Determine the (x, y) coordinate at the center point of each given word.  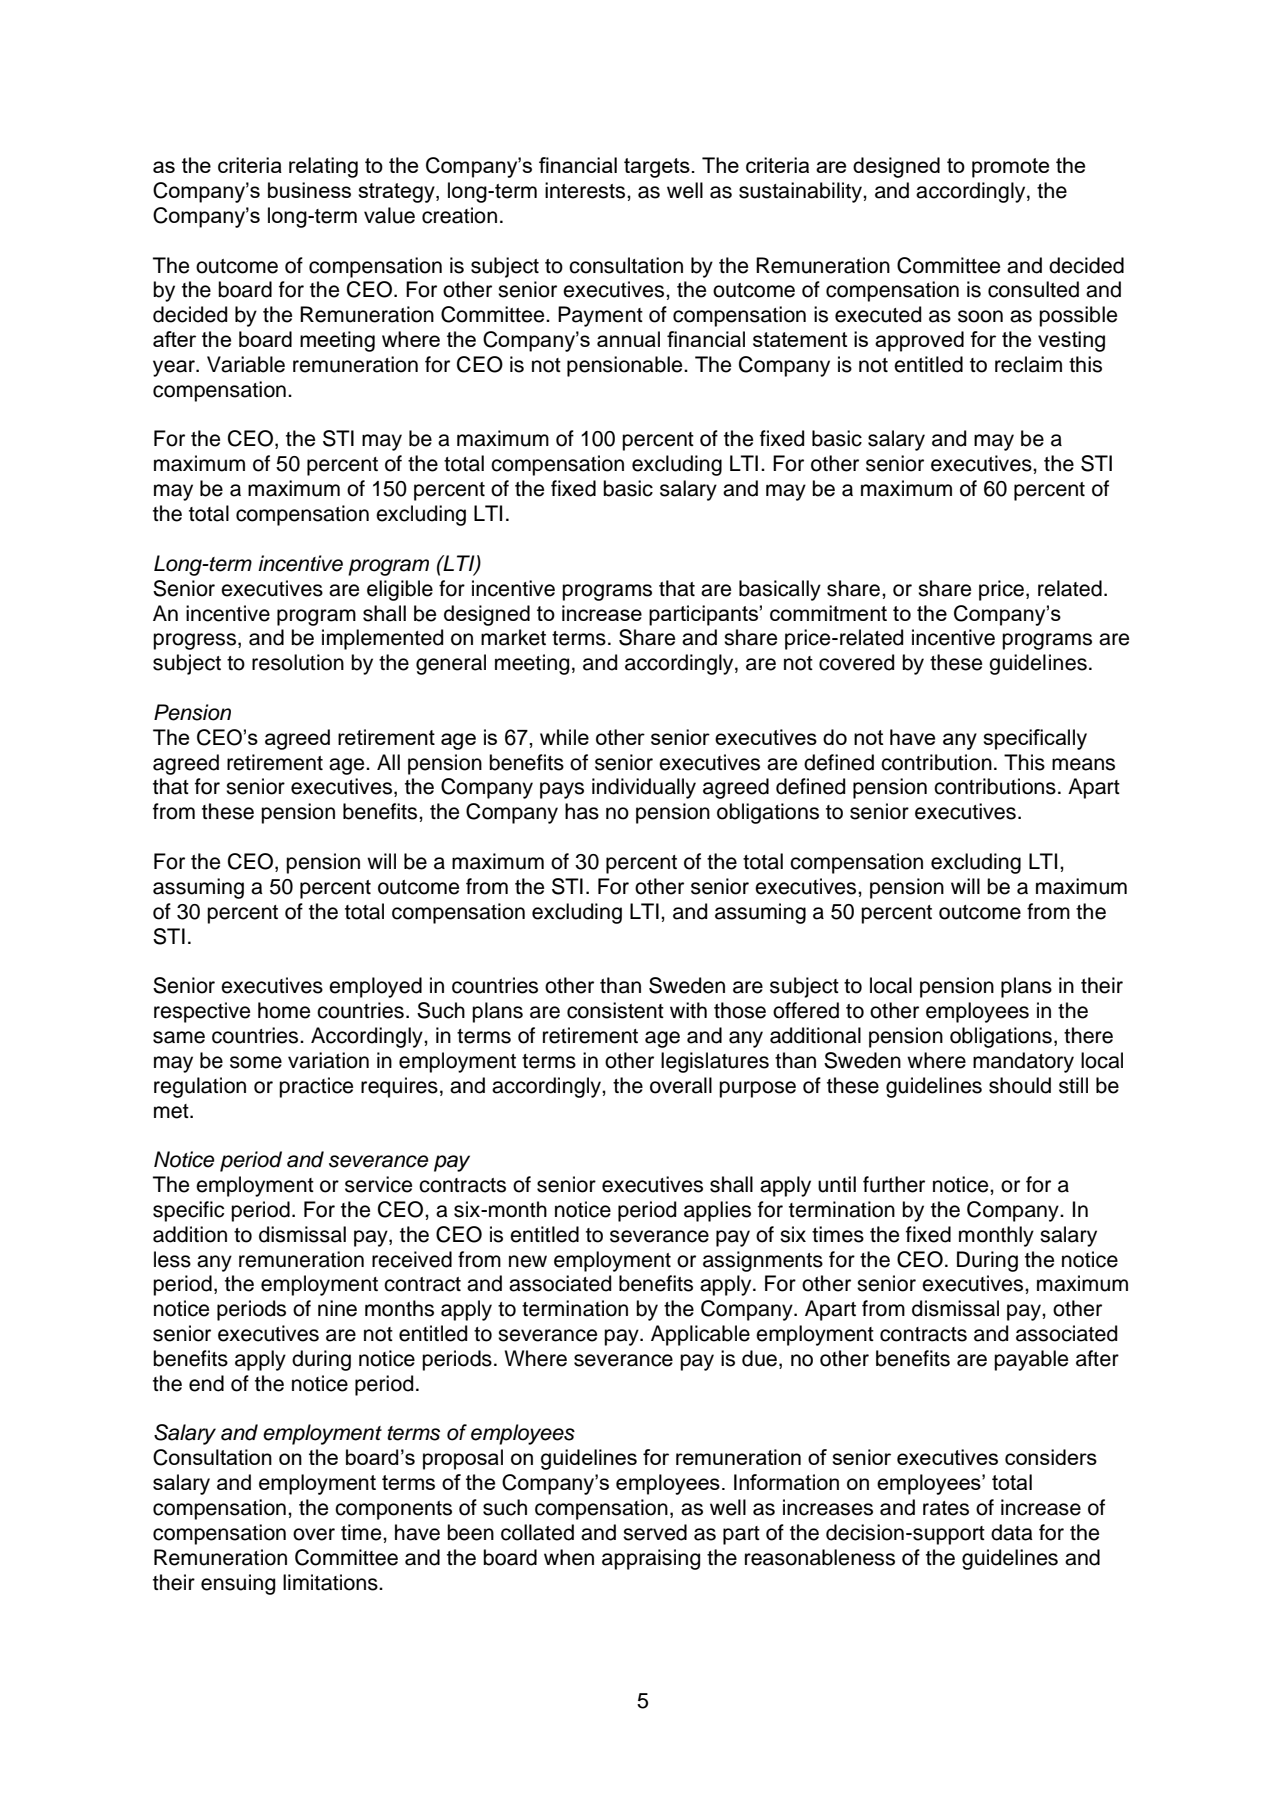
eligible (400, 590)
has (582, 811)
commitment (828, 613)
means (1083, 764)
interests (586, 190)
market (513, 637)
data (1012, 1532)
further (894, 1184)
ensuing (238, 1584)
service (378, 1184)
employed (375, 987)
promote (1010, 168)
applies (717, 1211)
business (309, 190)
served (655, 1532)
